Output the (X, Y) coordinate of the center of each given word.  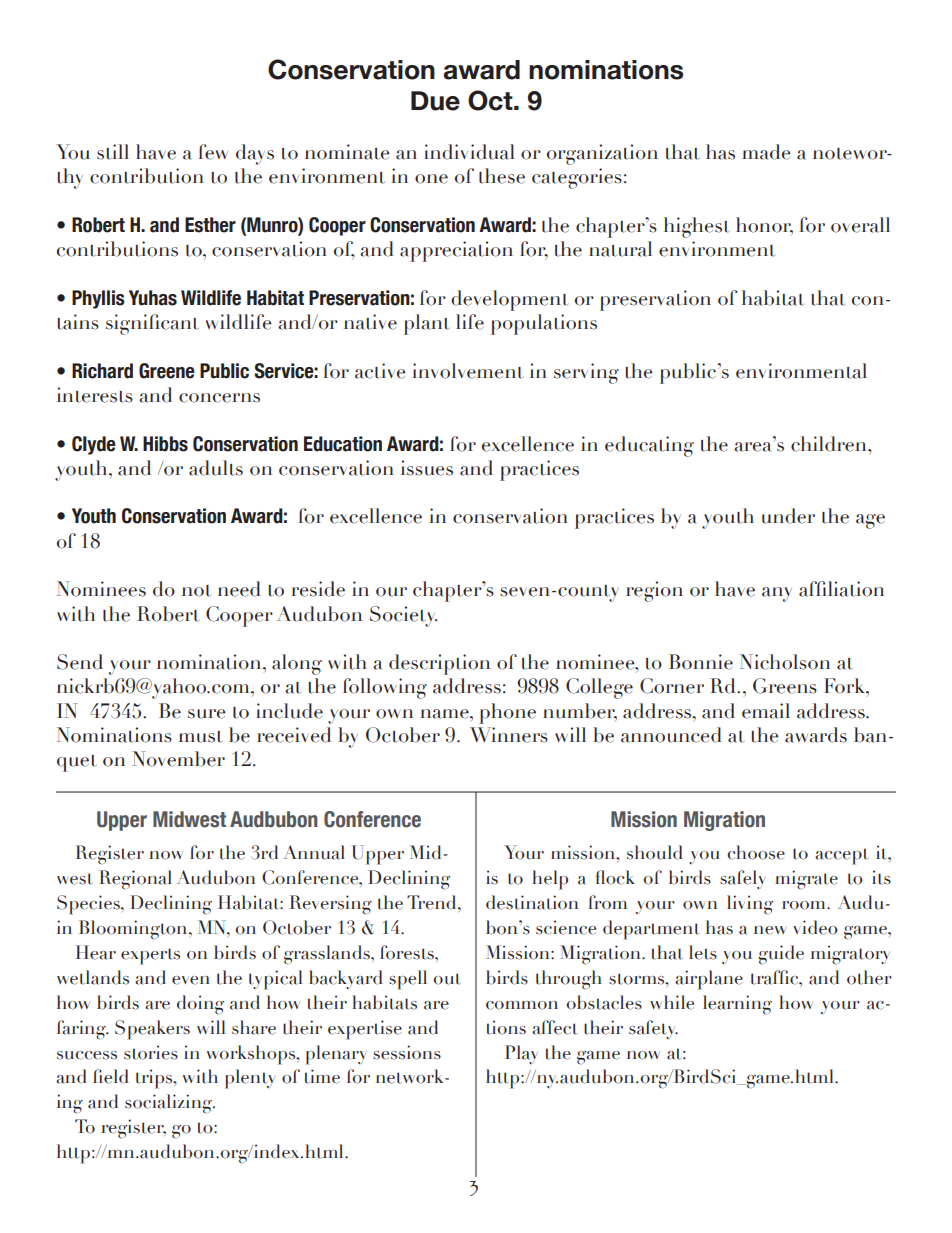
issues (427, 468)
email (766, 711)
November (178, 759)
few (213, 152)
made (766, 152)
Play (521, 1055)
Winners (509, 735)
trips (155, 1079)
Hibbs (165, 444)
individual (469, 152)
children (830, 444)
